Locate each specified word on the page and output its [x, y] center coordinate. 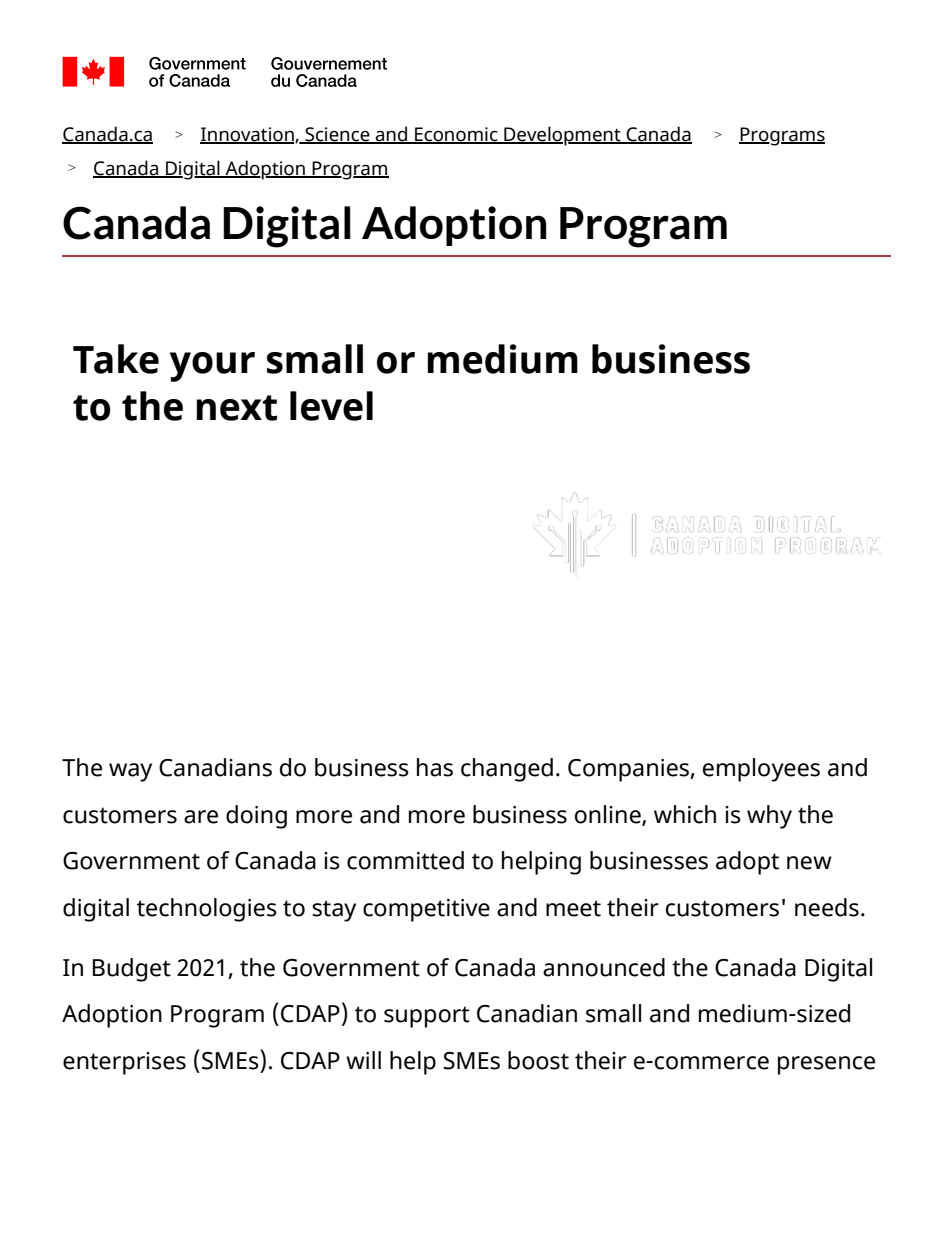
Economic [456, 135]
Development [562, 136]
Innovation [248, 135]
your [212, 367]
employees [761, 770]
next [236, 408]
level [331, 406]
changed [507, 770]
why [769, 817]
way [130, 772]
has [435, 767]
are [201, 817]
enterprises [124, 1063]
